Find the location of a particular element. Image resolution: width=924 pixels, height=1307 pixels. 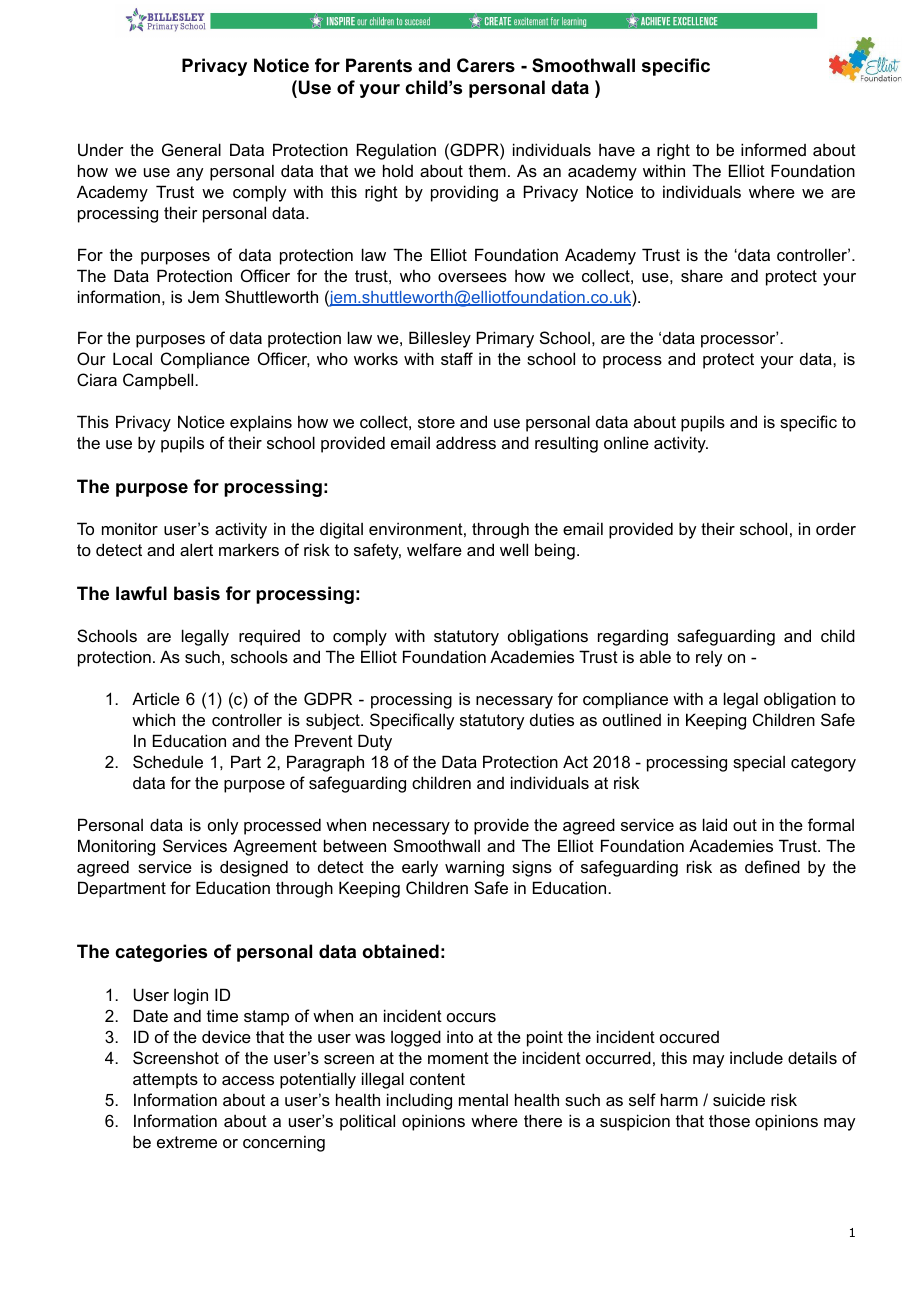

mental is located at coordinates (483, 1100).
